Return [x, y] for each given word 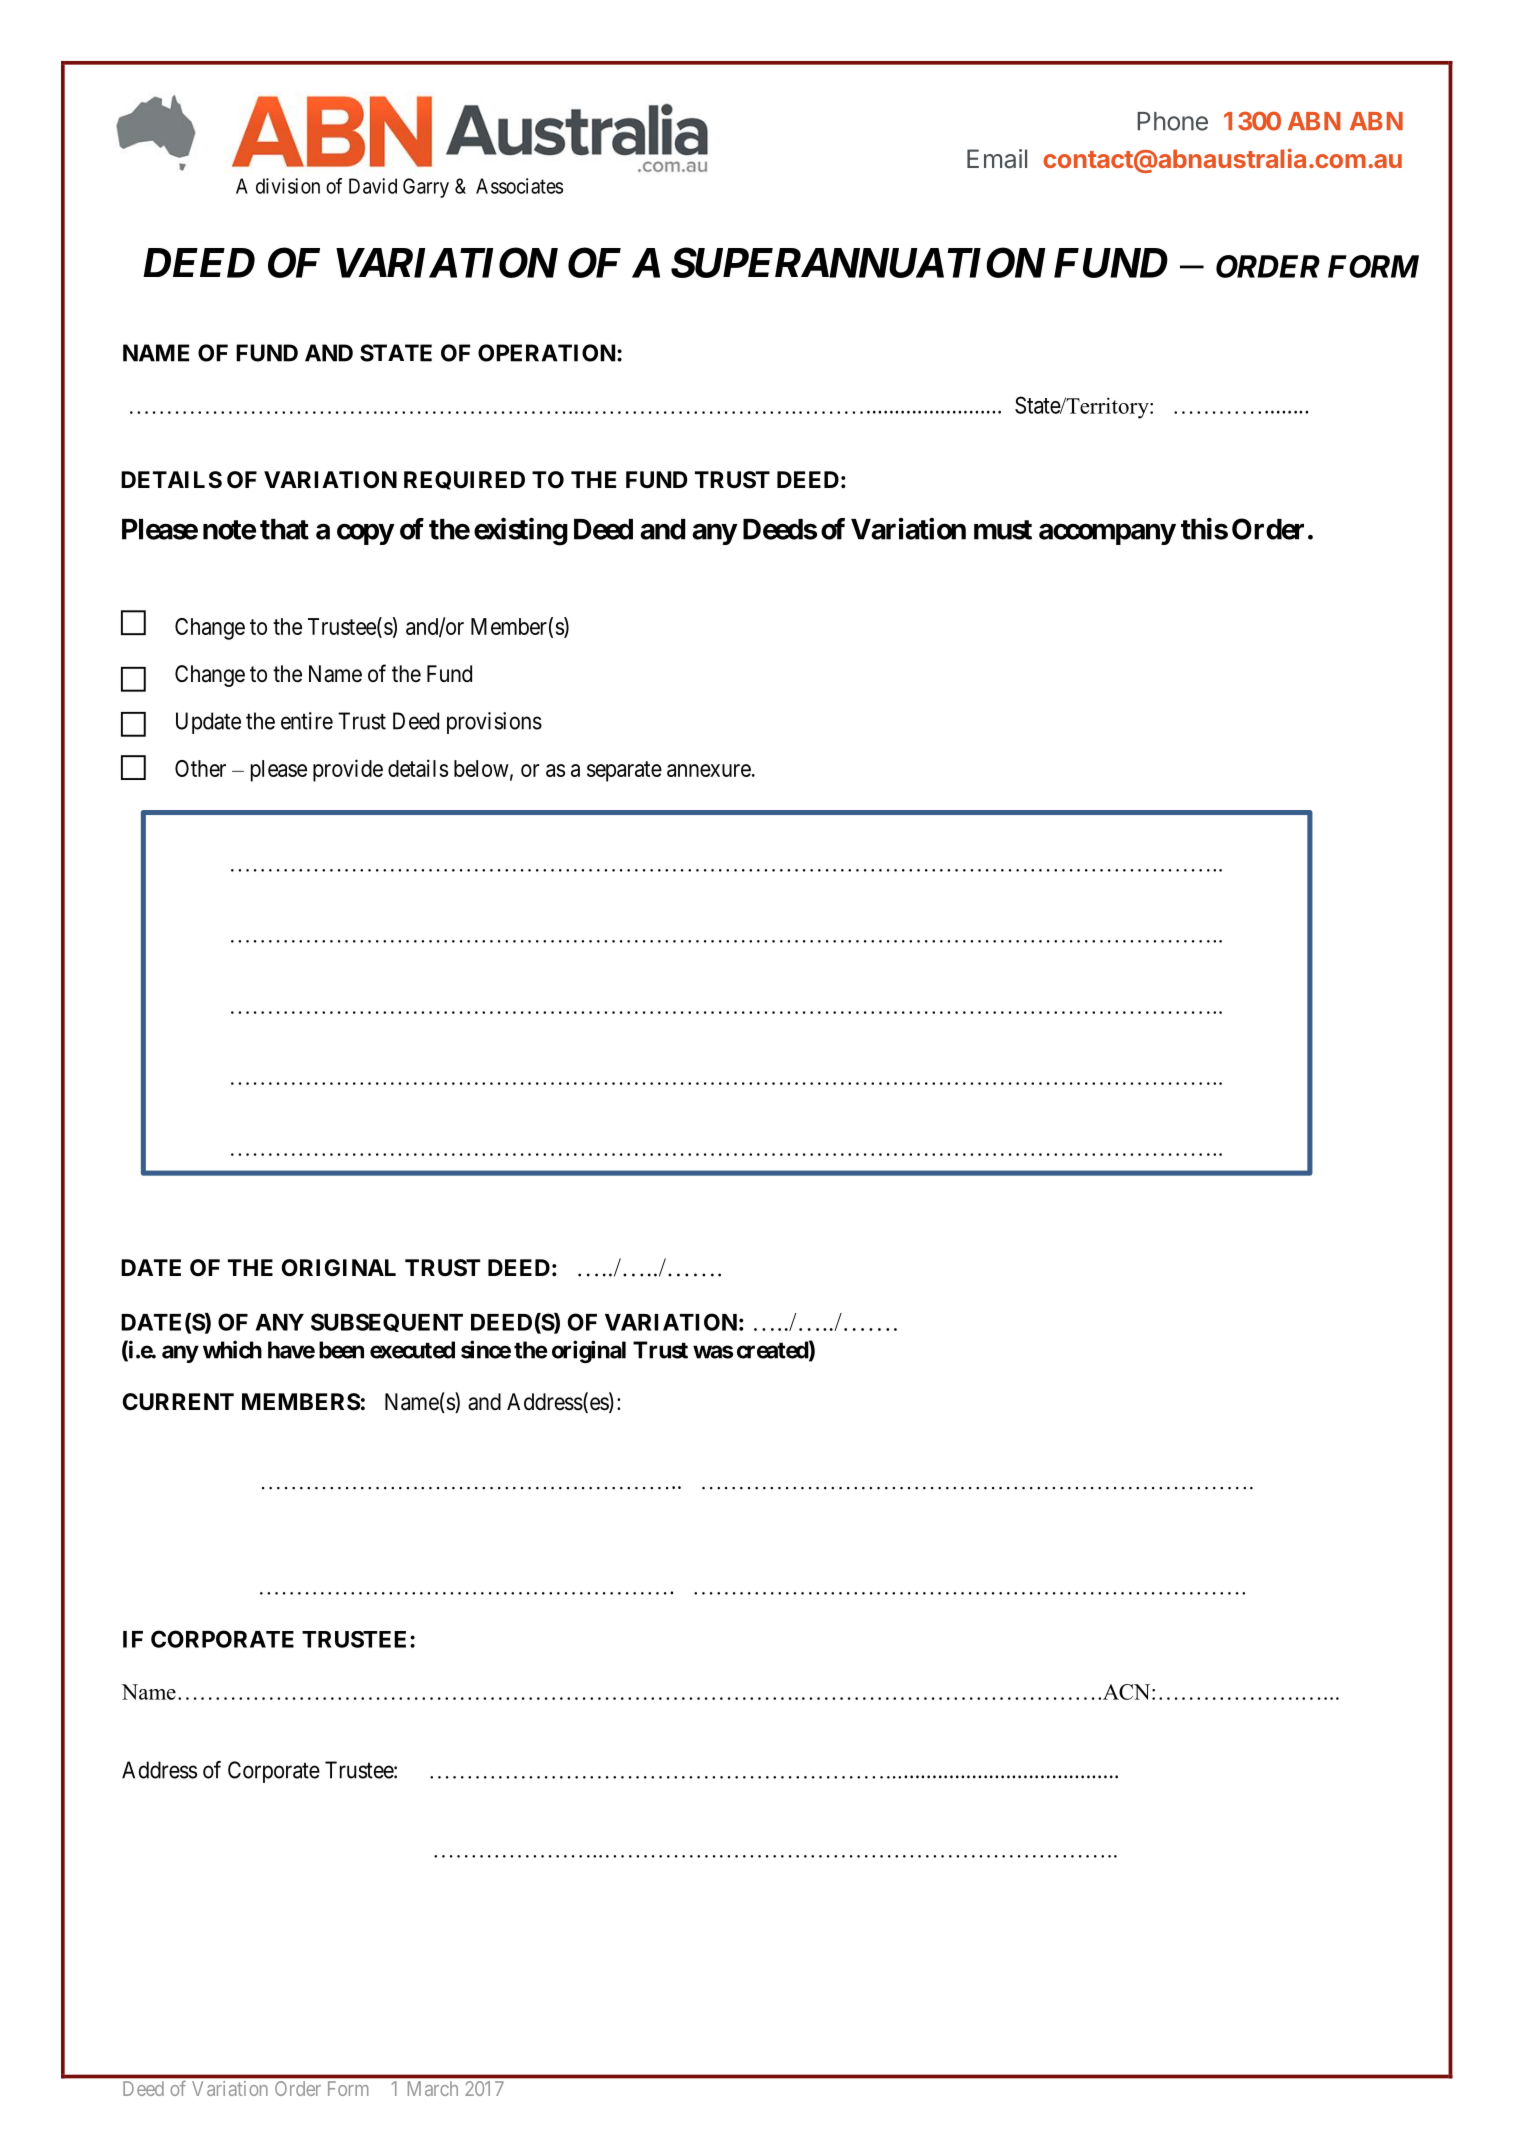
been [341, 1350]
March [433, 2088]
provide [348, 770]
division [288, 186]
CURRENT [178, 1402]
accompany [1107, 534]
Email [997, 159]
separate [624, 771]
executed [412, 1350]
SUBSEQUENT [387, 1322]
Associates [519, 186]
